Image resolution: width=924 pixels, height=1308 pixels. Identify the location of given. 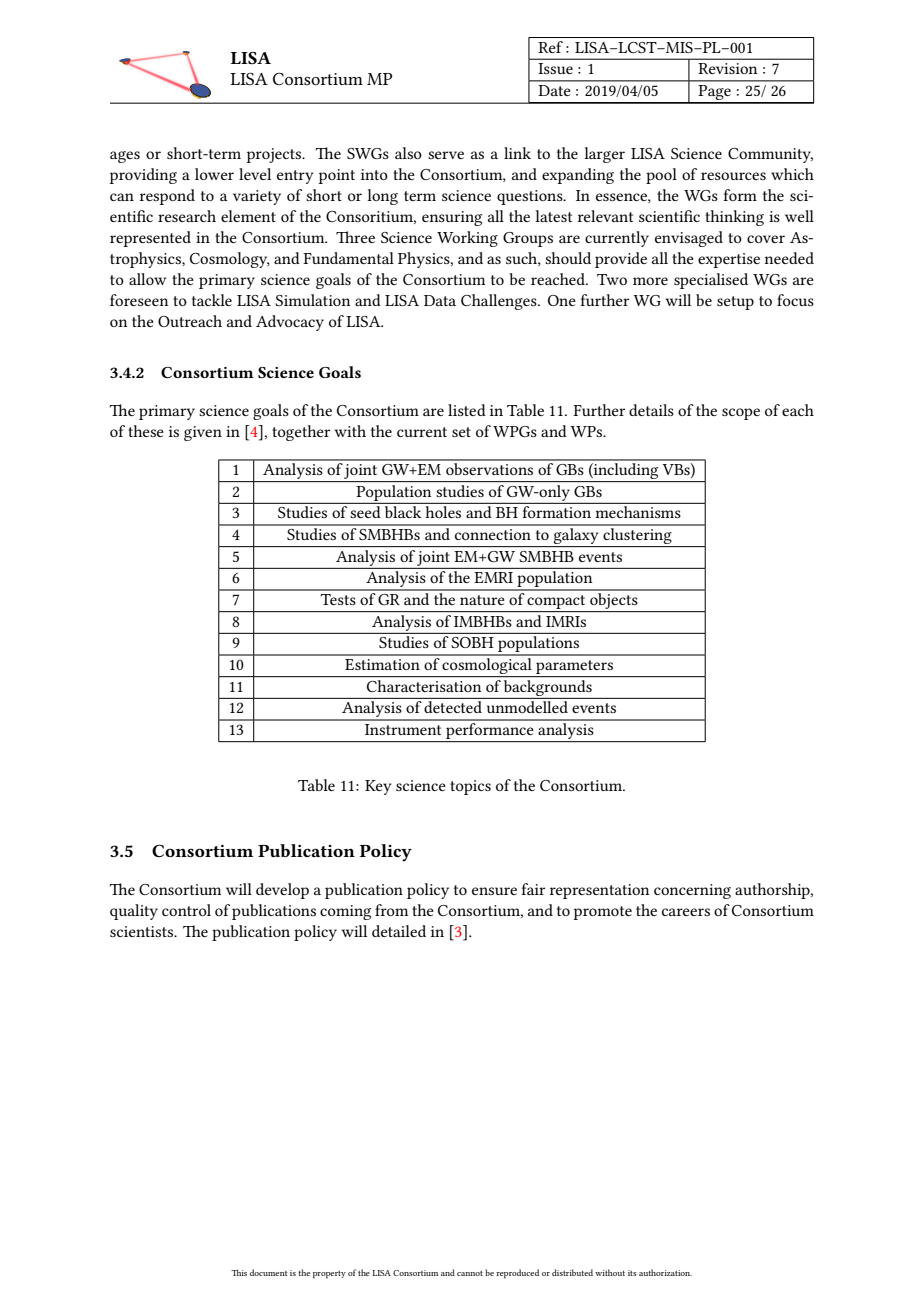
(203, 433).
